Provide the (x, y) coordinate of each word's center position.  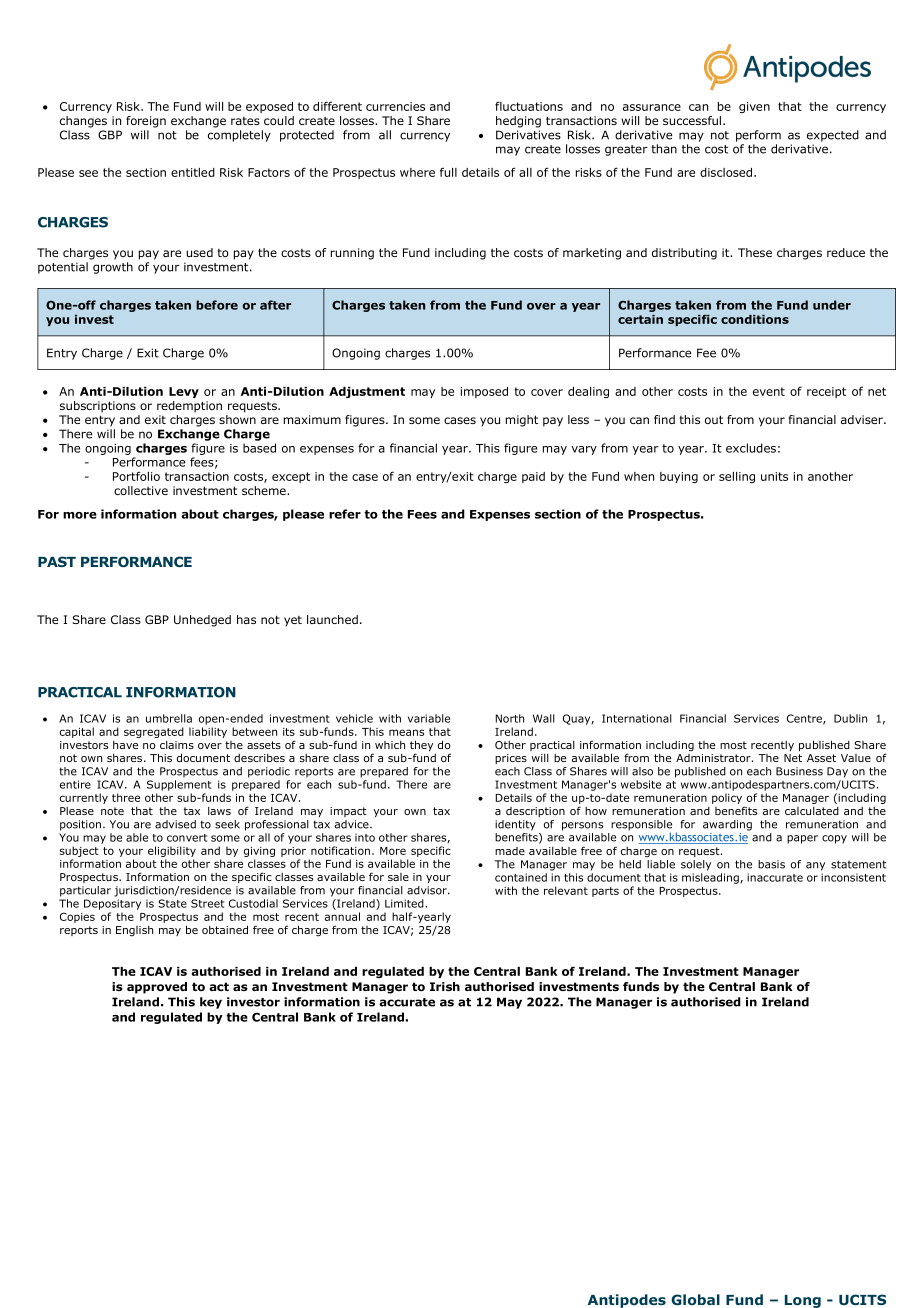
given (754, 107)
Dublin (850, 718)
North (509, 718)
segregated (154, 732)
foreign (146, 122)
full (448, 172)
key (211, 1003)
